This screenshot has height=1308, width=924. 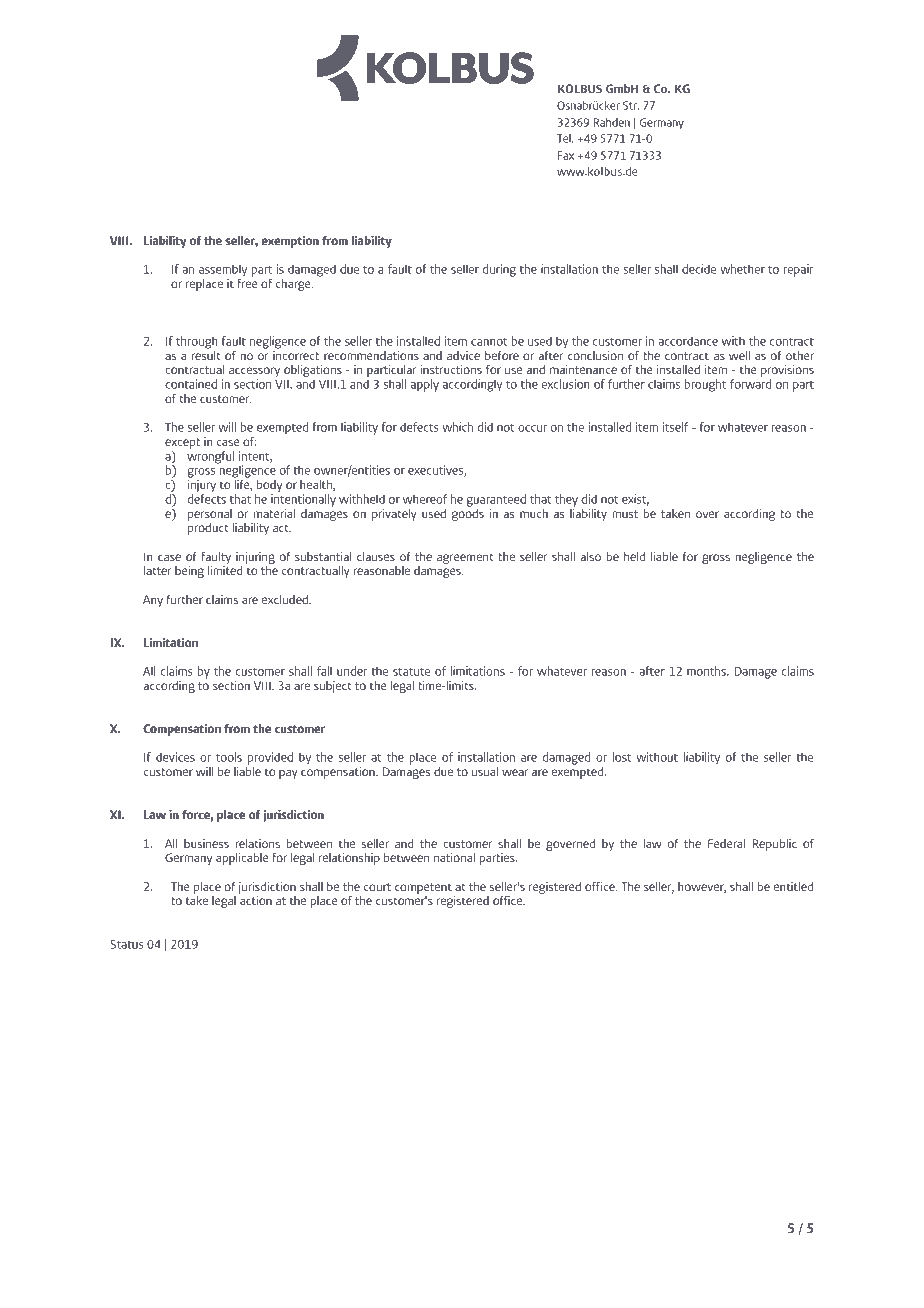 I want to click on Fax, so click(x=566, y=155).
